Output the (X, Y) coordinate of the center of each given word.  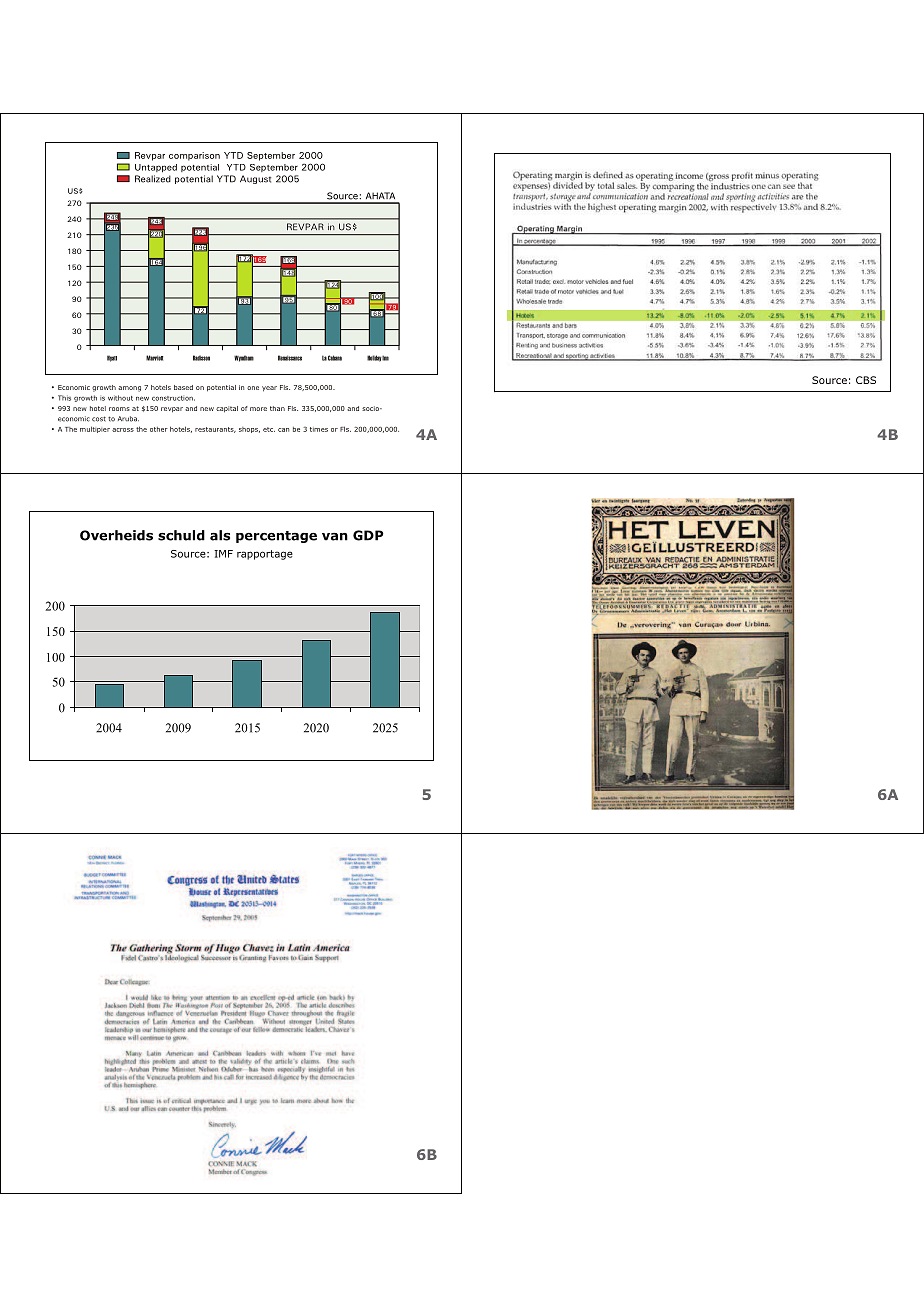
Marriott (154, 358)
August (255, 179)
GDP (368, 535)
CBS (866, 380)
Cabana (335, 358)
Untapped (156, 168)
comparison (194, 156)
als (220, 535)
